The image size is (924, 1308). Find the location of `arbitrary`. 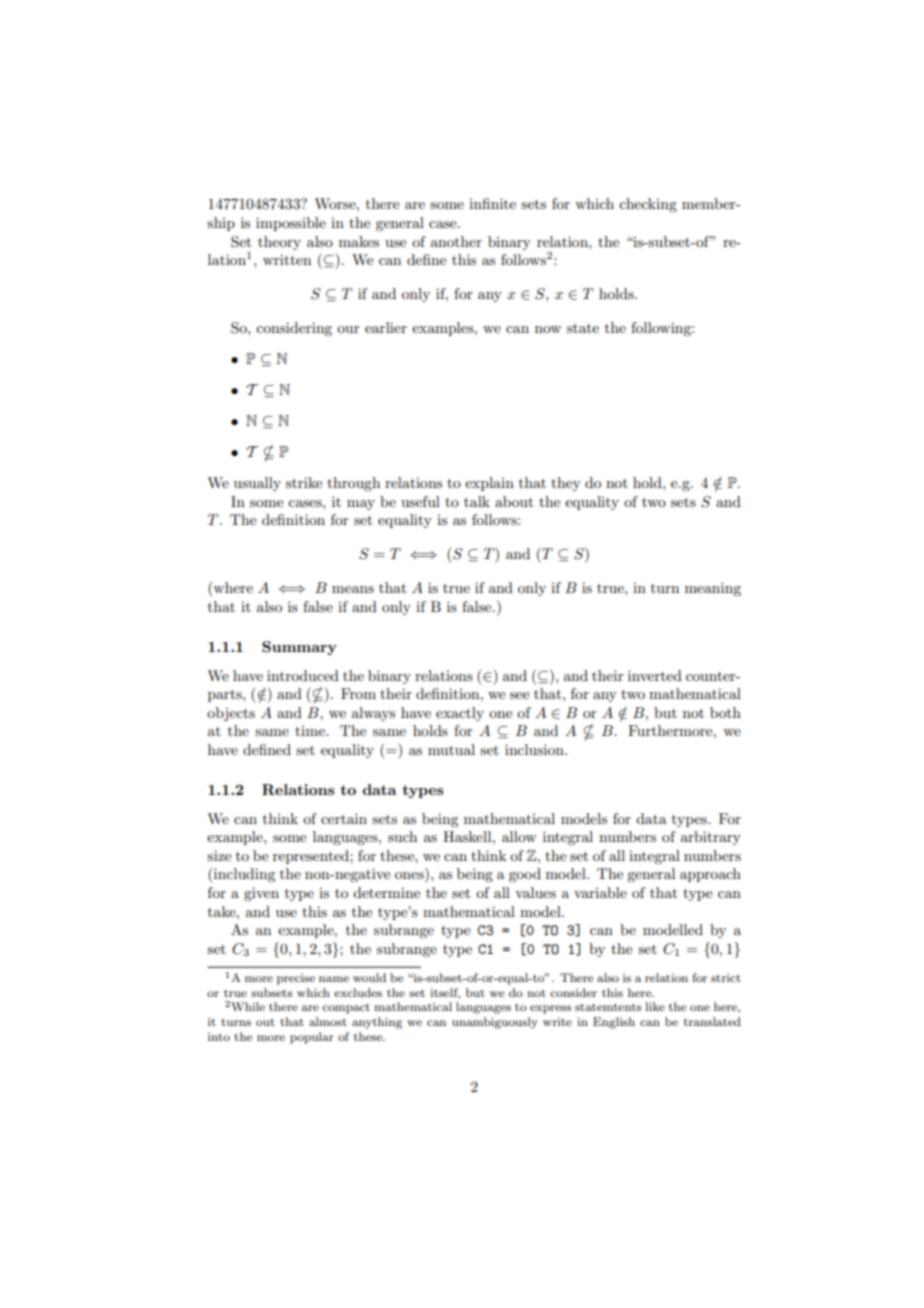

arbitrary is located at coordinates (711, 838).
